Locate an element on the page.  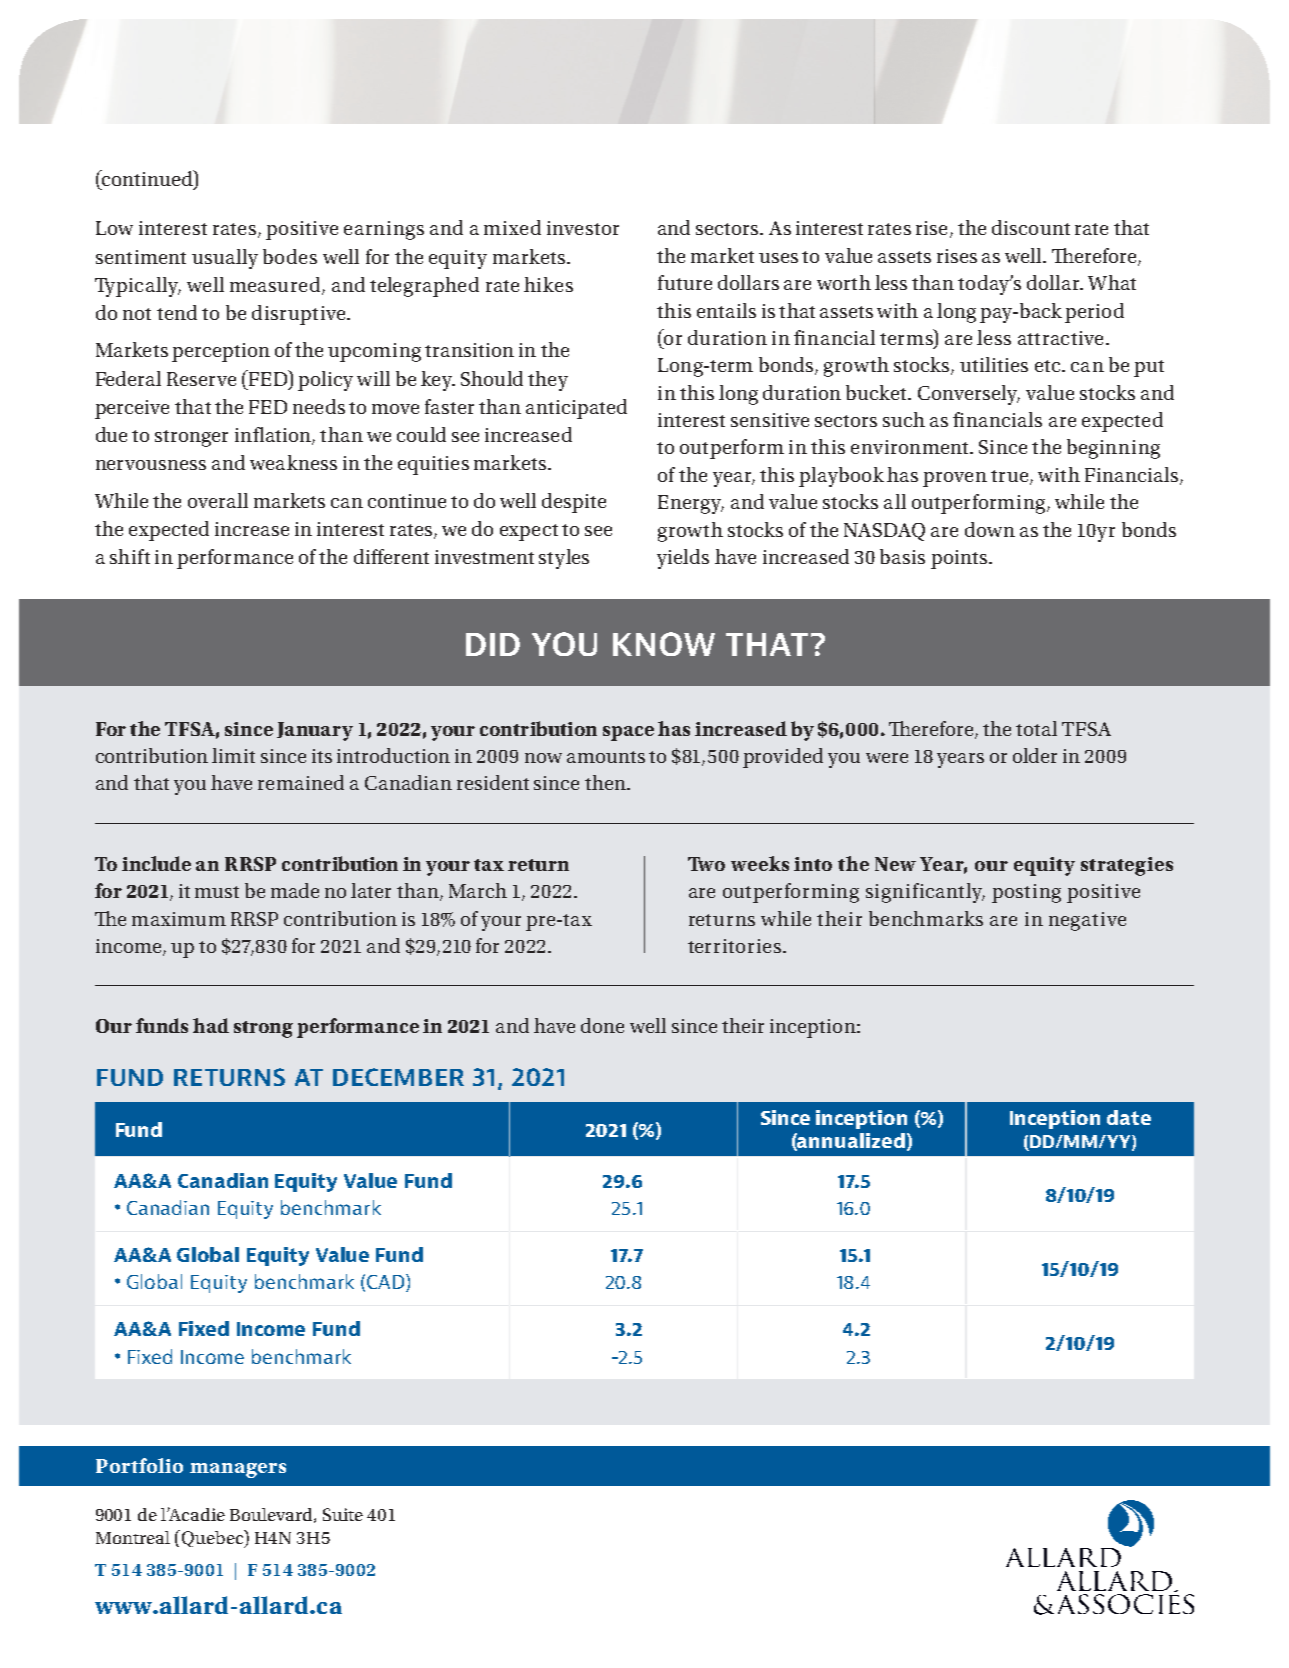
done is located at coordinates (602, 1025).
